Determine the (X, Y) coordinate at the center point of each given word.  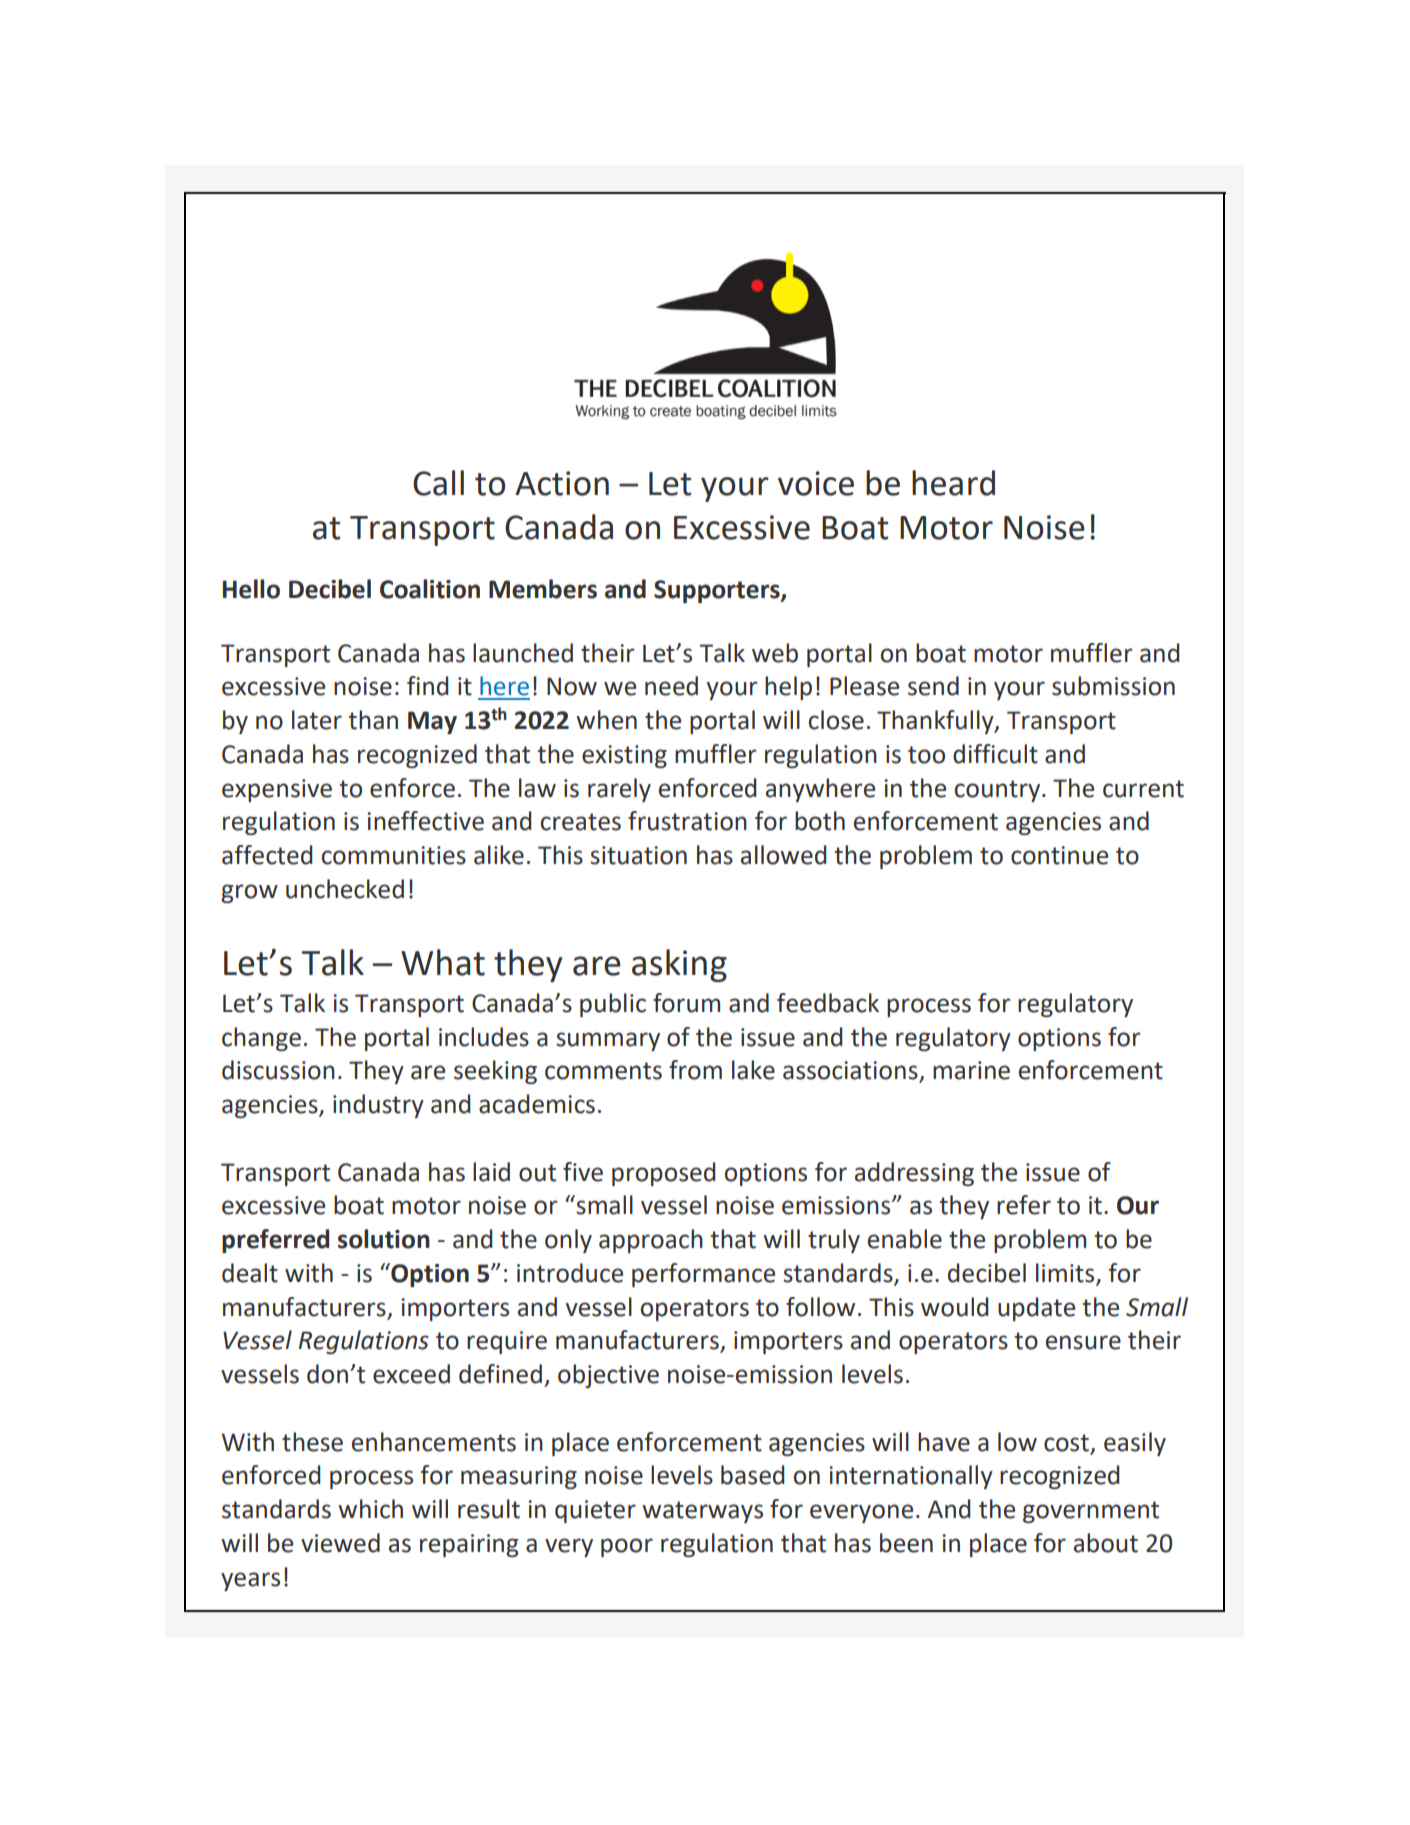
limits (1066, 1274)
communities (394, 855)
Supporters (718, 591)
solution (384, 1239)
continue (1059, 855)
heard (953, 483)
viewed (340, 1543)
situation (638, 855)
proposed (663, 1174)
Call (438, 483)
